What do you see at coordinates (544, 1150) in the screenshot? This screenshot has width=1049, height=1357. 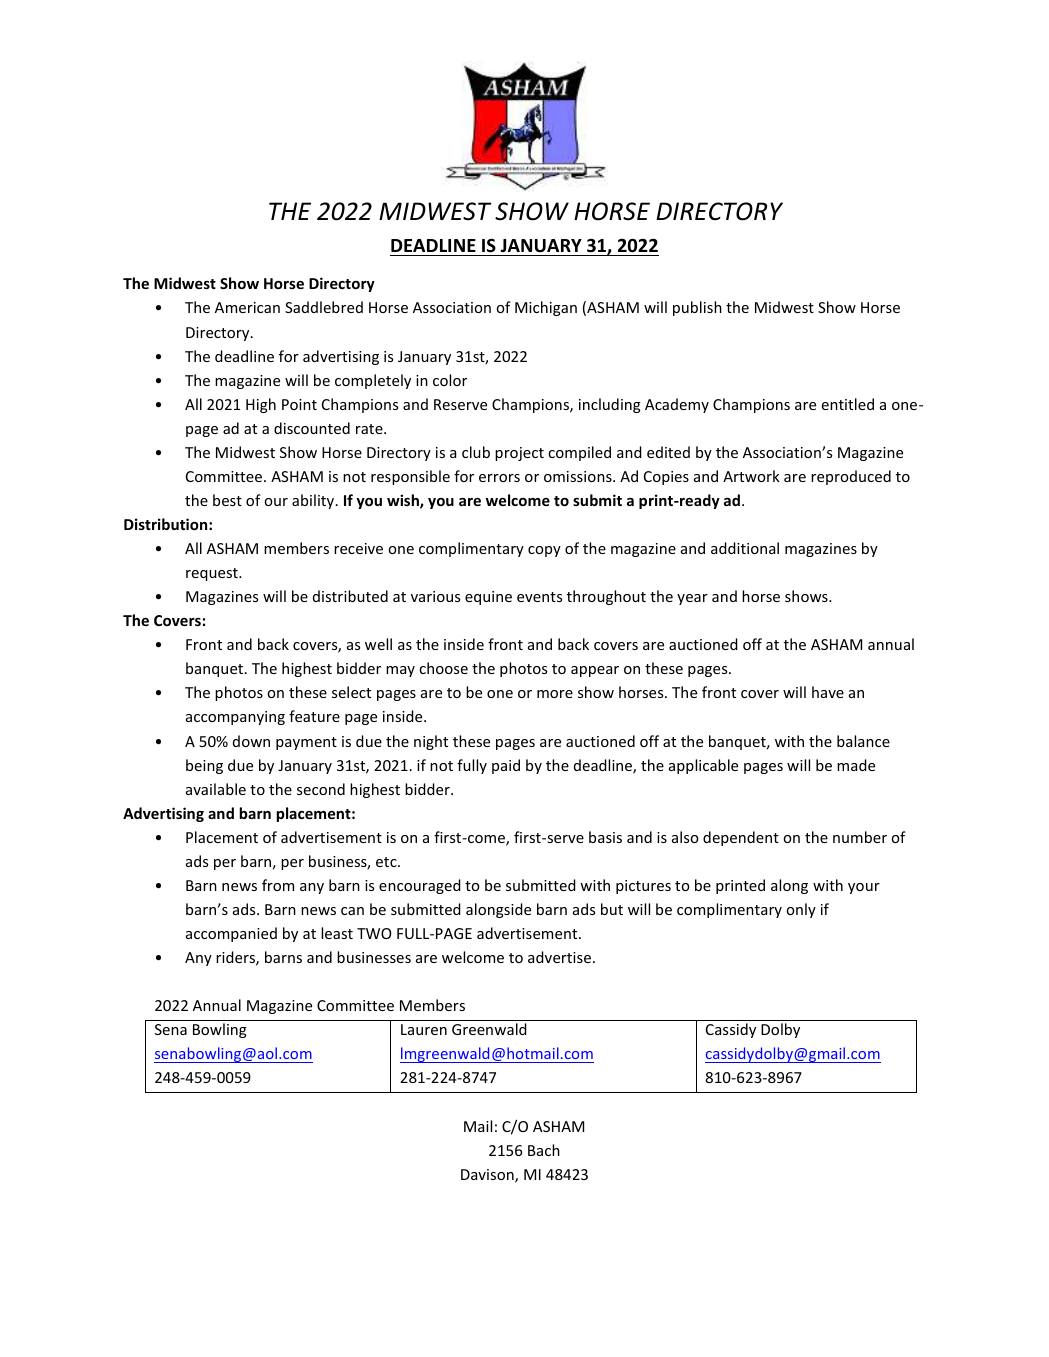 I see `Bach` at bounding box center [544, 1150].
